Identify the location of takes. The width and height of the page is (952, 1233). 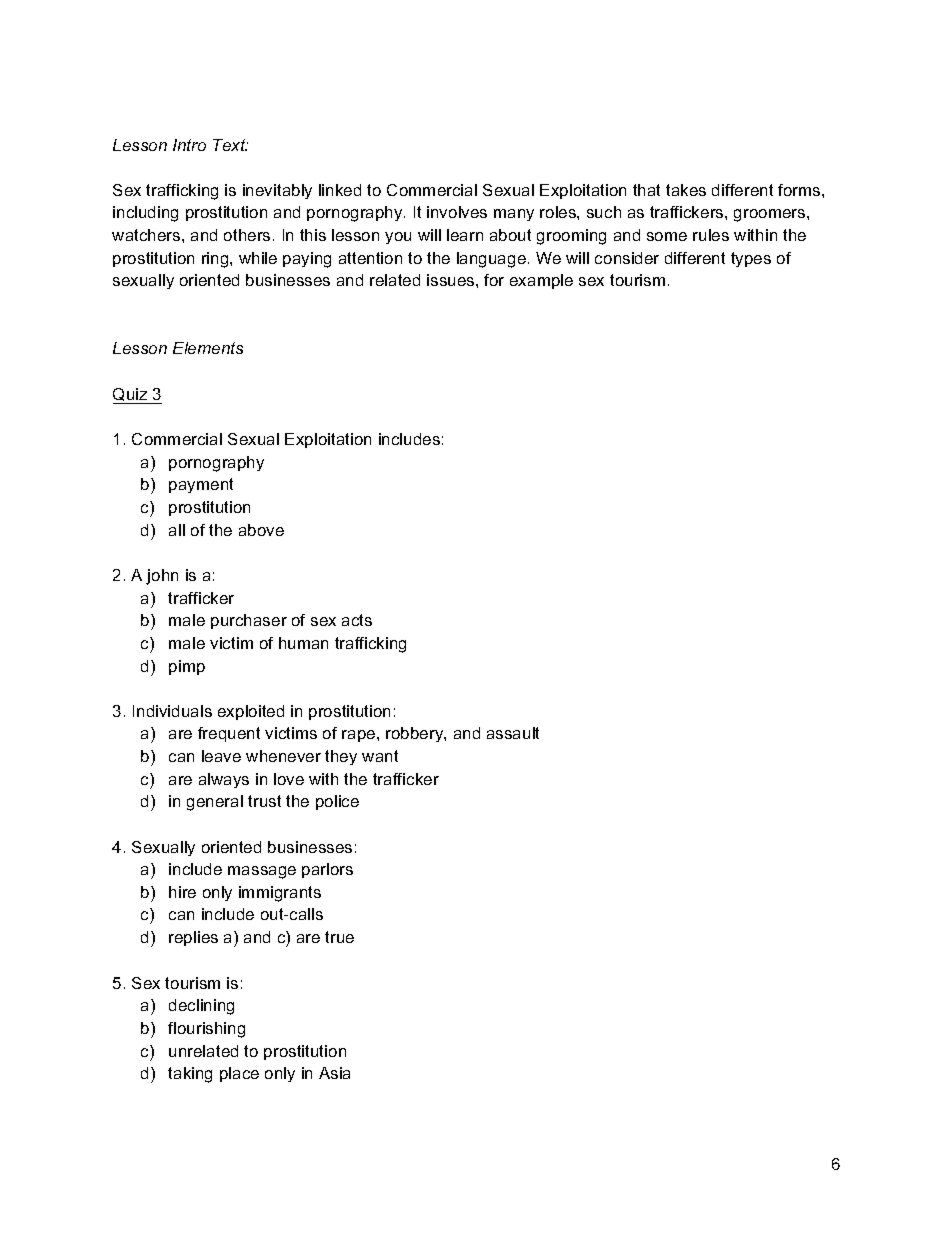
(686, 190).
